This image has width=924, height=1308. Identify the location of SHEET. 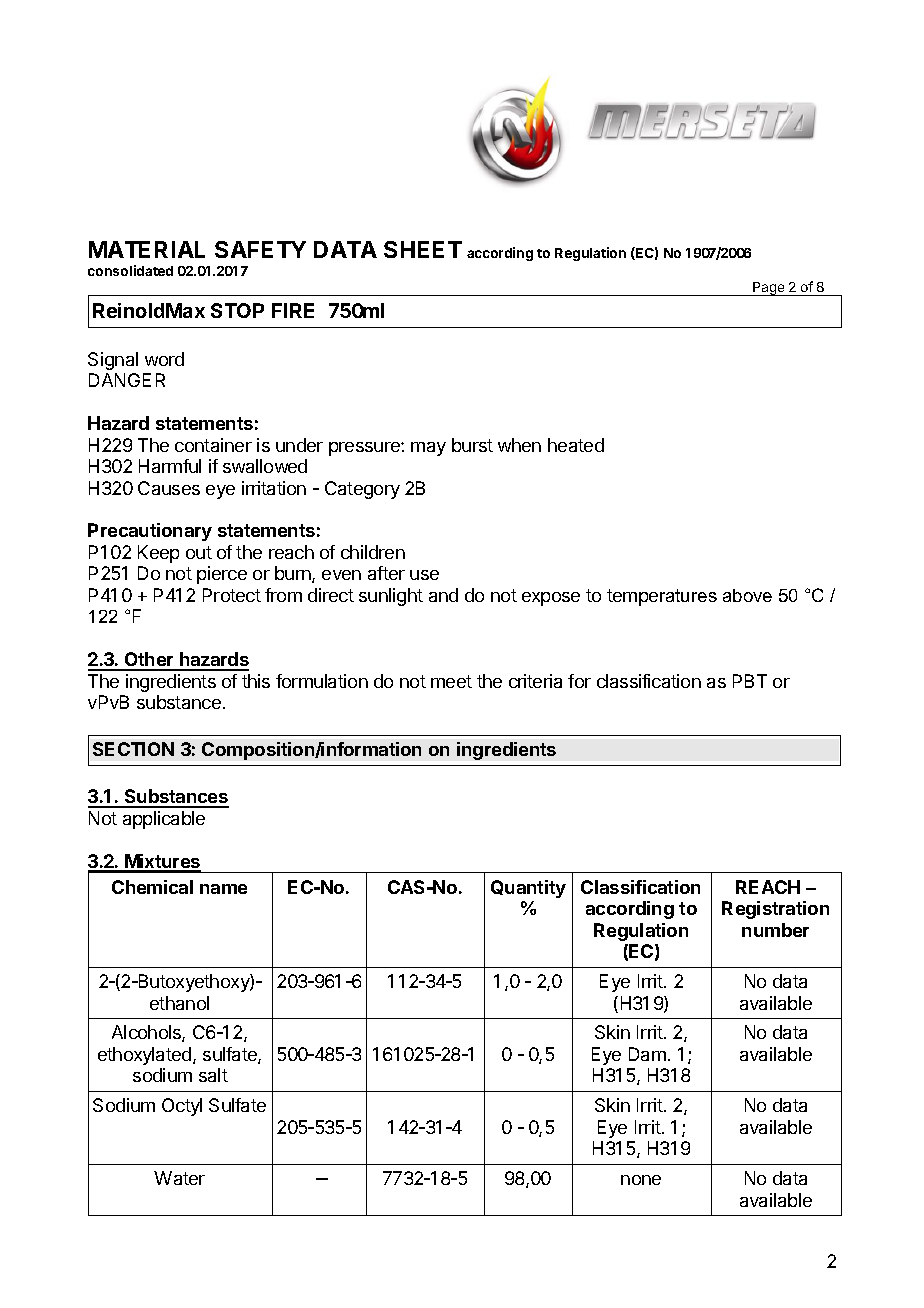
(423, 249).
